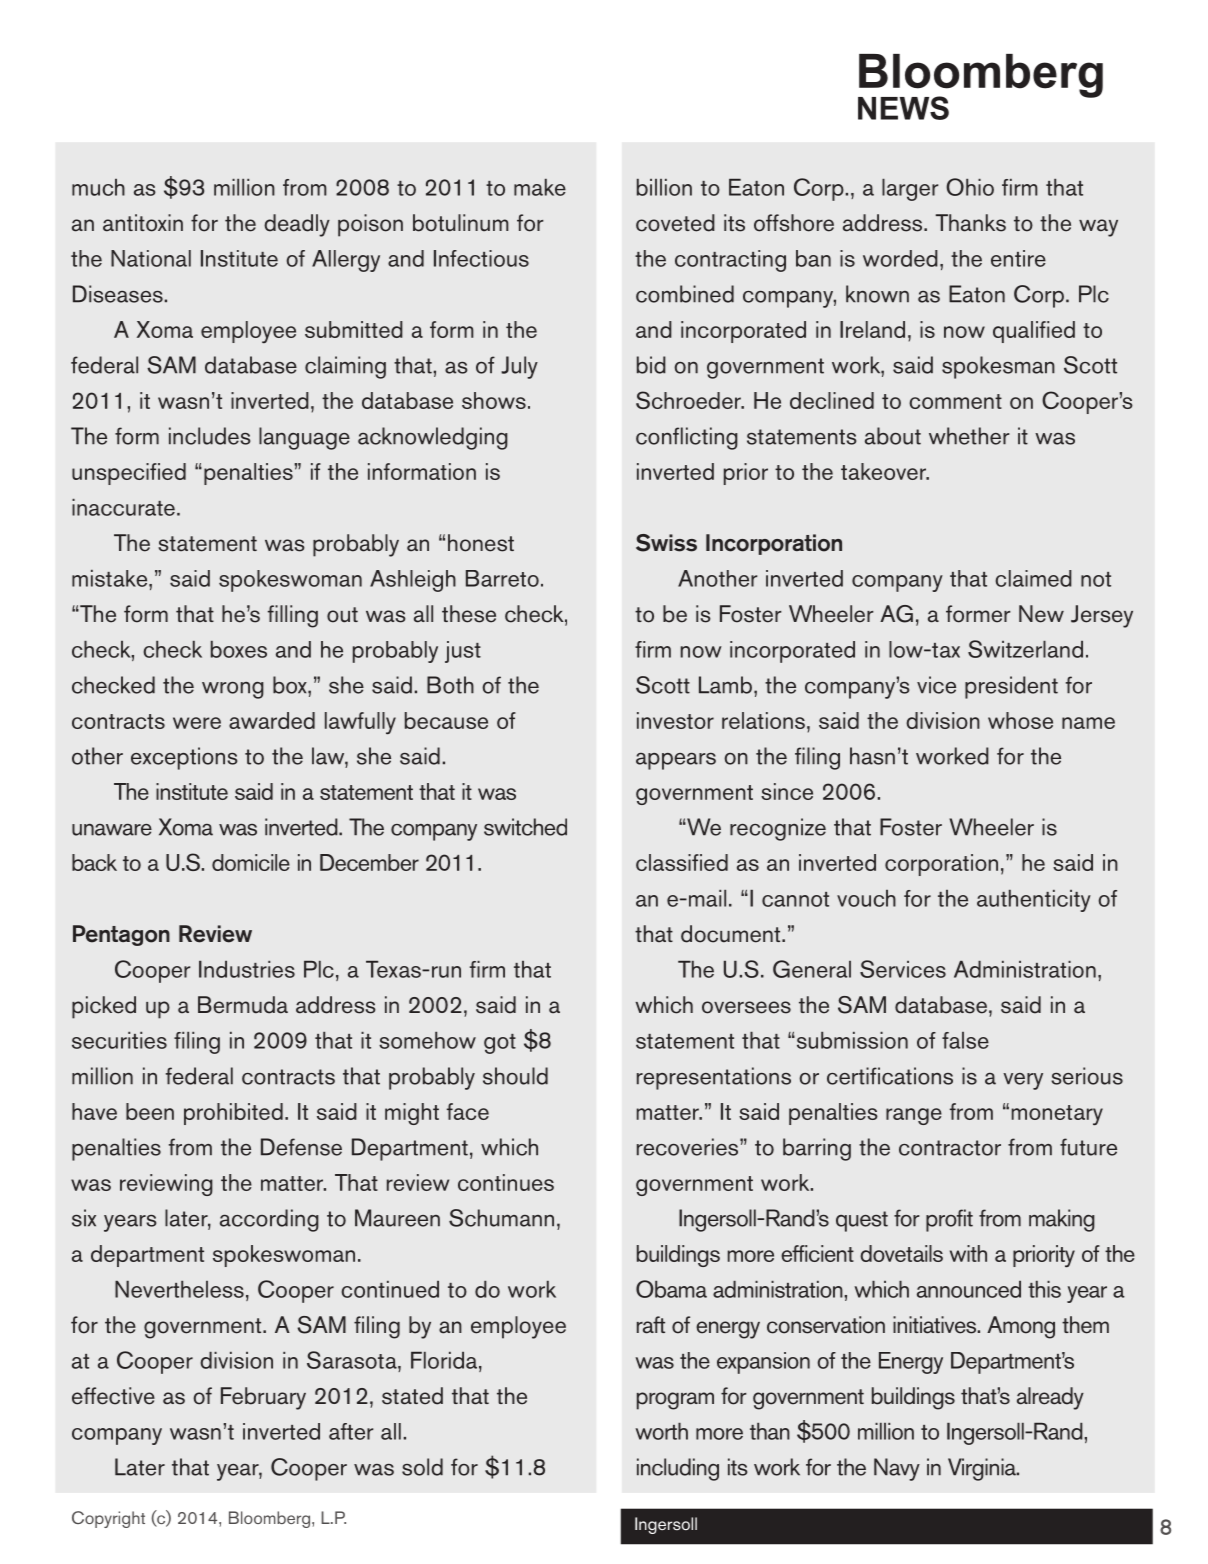  I want to click on Copyright, so click(108, 1519).
